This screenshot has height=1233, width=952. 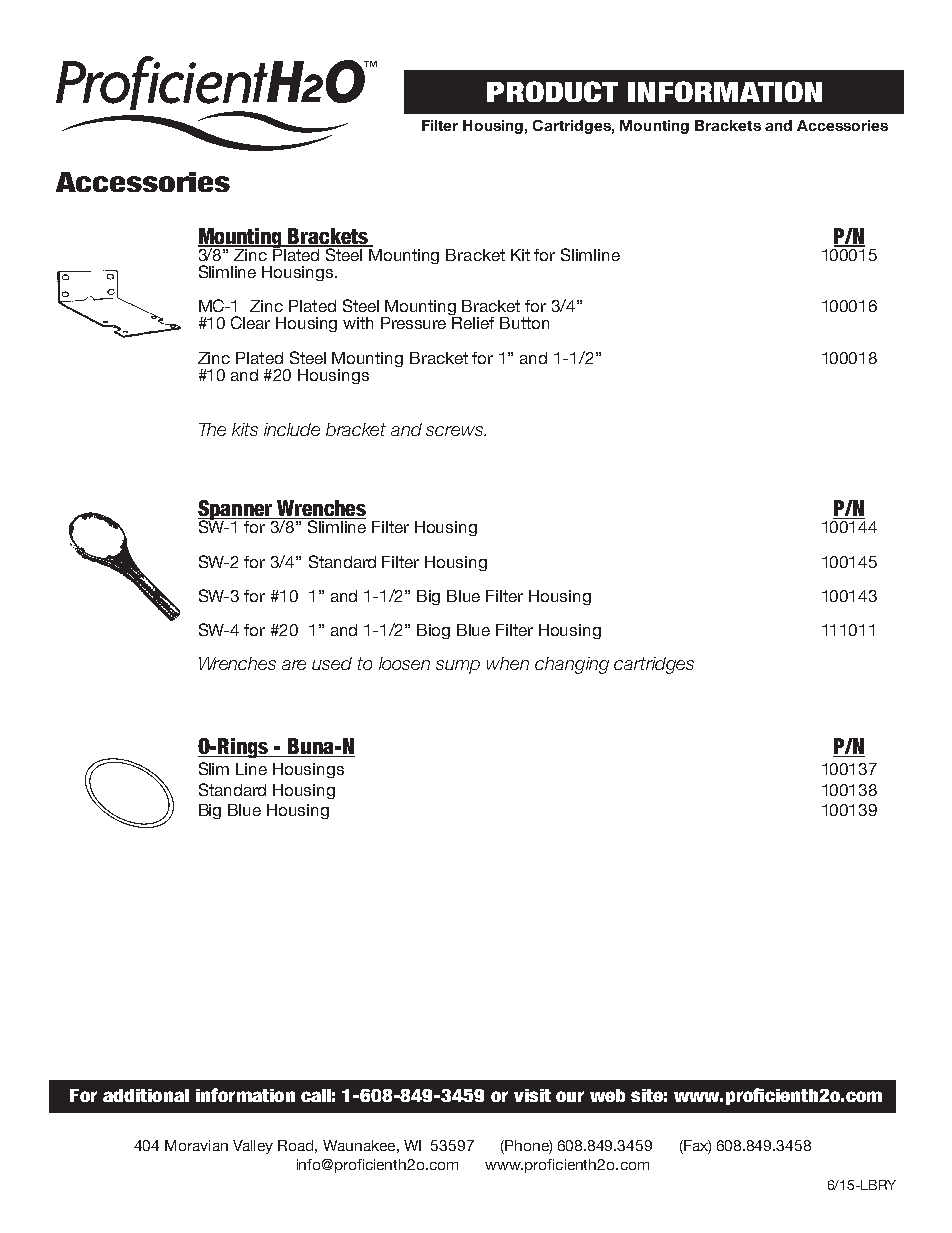 What do you see at coordinates (572, 665) in the screenshot?
I see `changing` at bounding box center [572, 665].
